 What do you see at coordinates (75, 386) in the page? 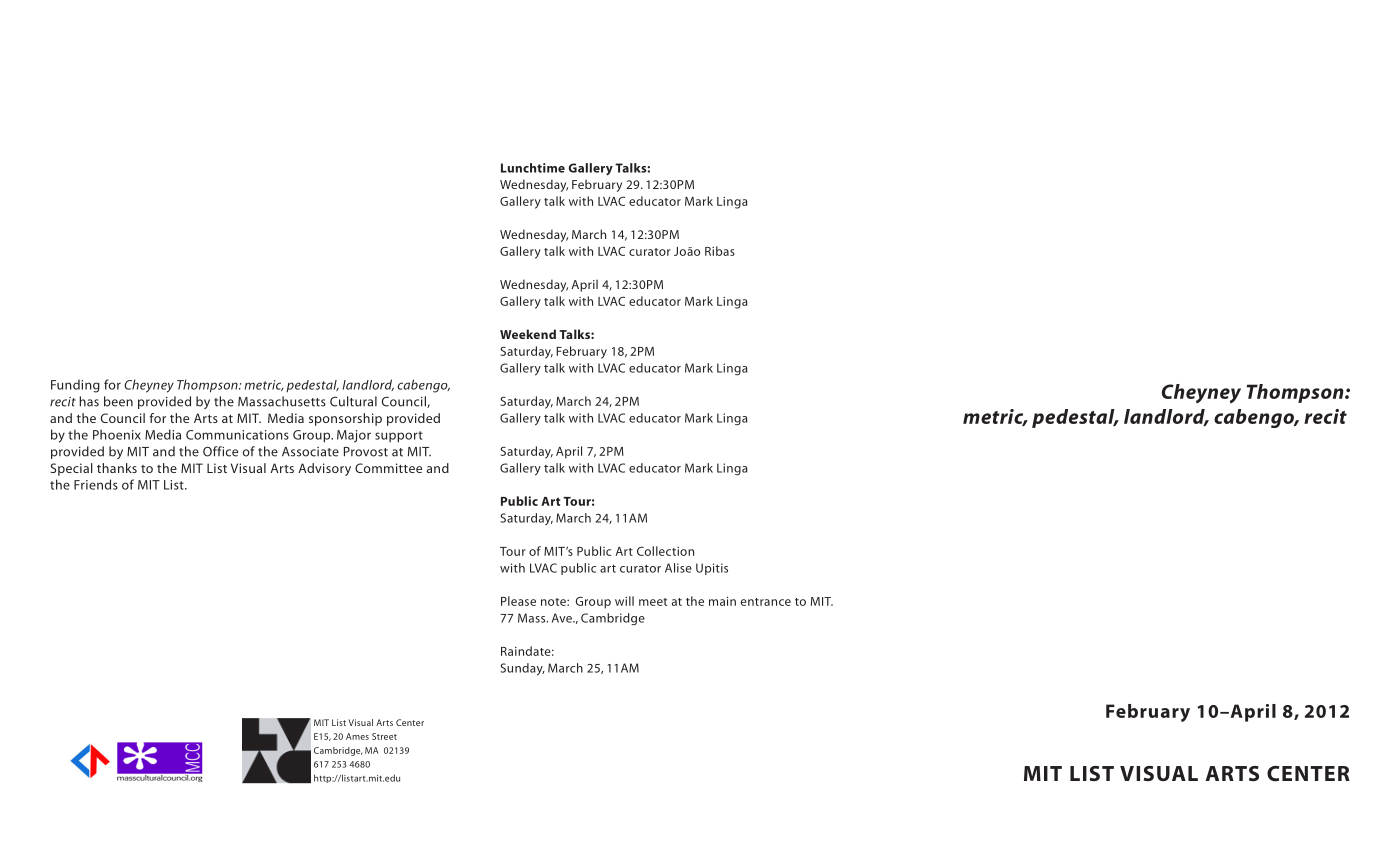
I see `Funding` at bounding box center [75, 386].
